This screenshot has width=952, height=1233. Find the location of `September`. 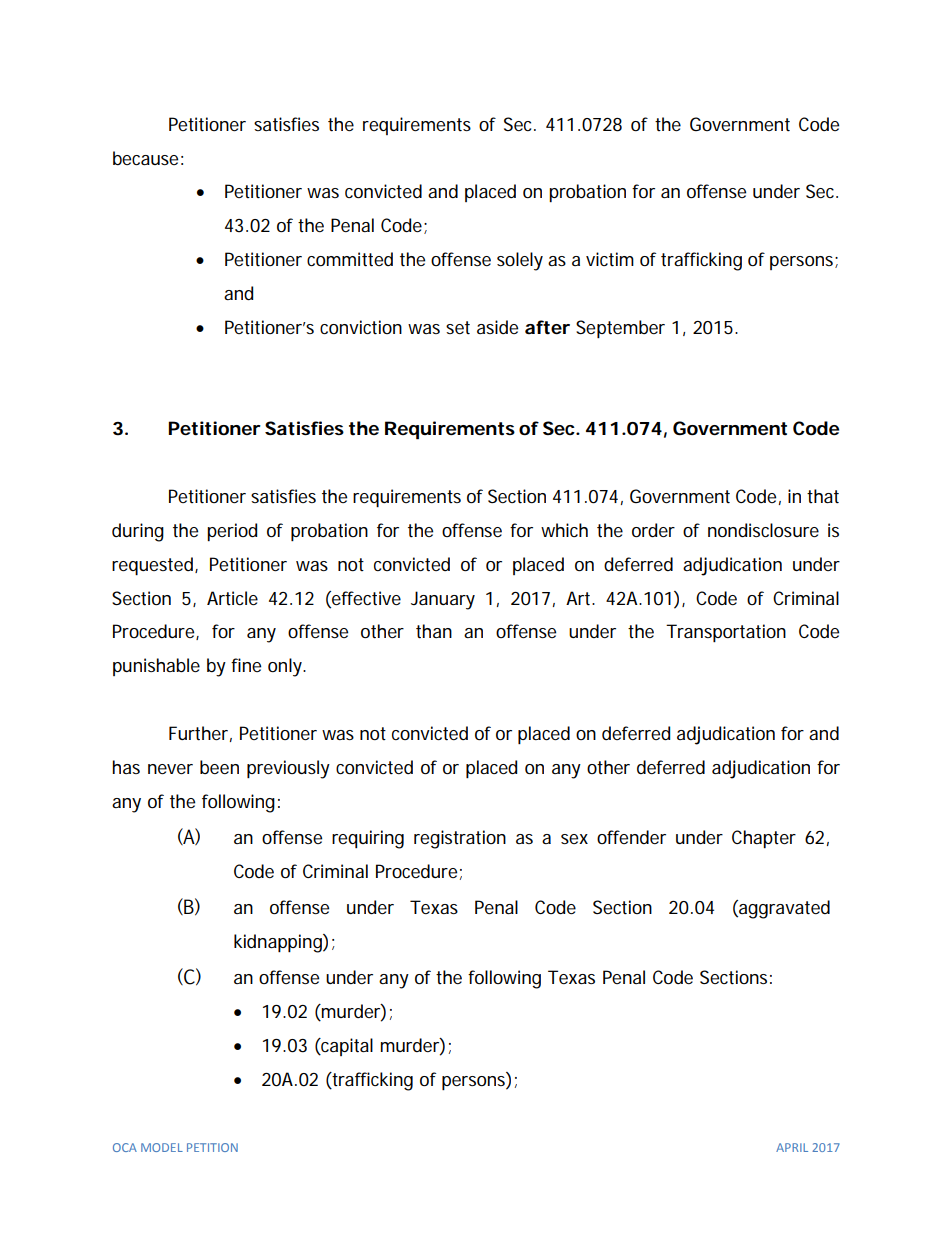

September is located at coordinates (620, 329).
